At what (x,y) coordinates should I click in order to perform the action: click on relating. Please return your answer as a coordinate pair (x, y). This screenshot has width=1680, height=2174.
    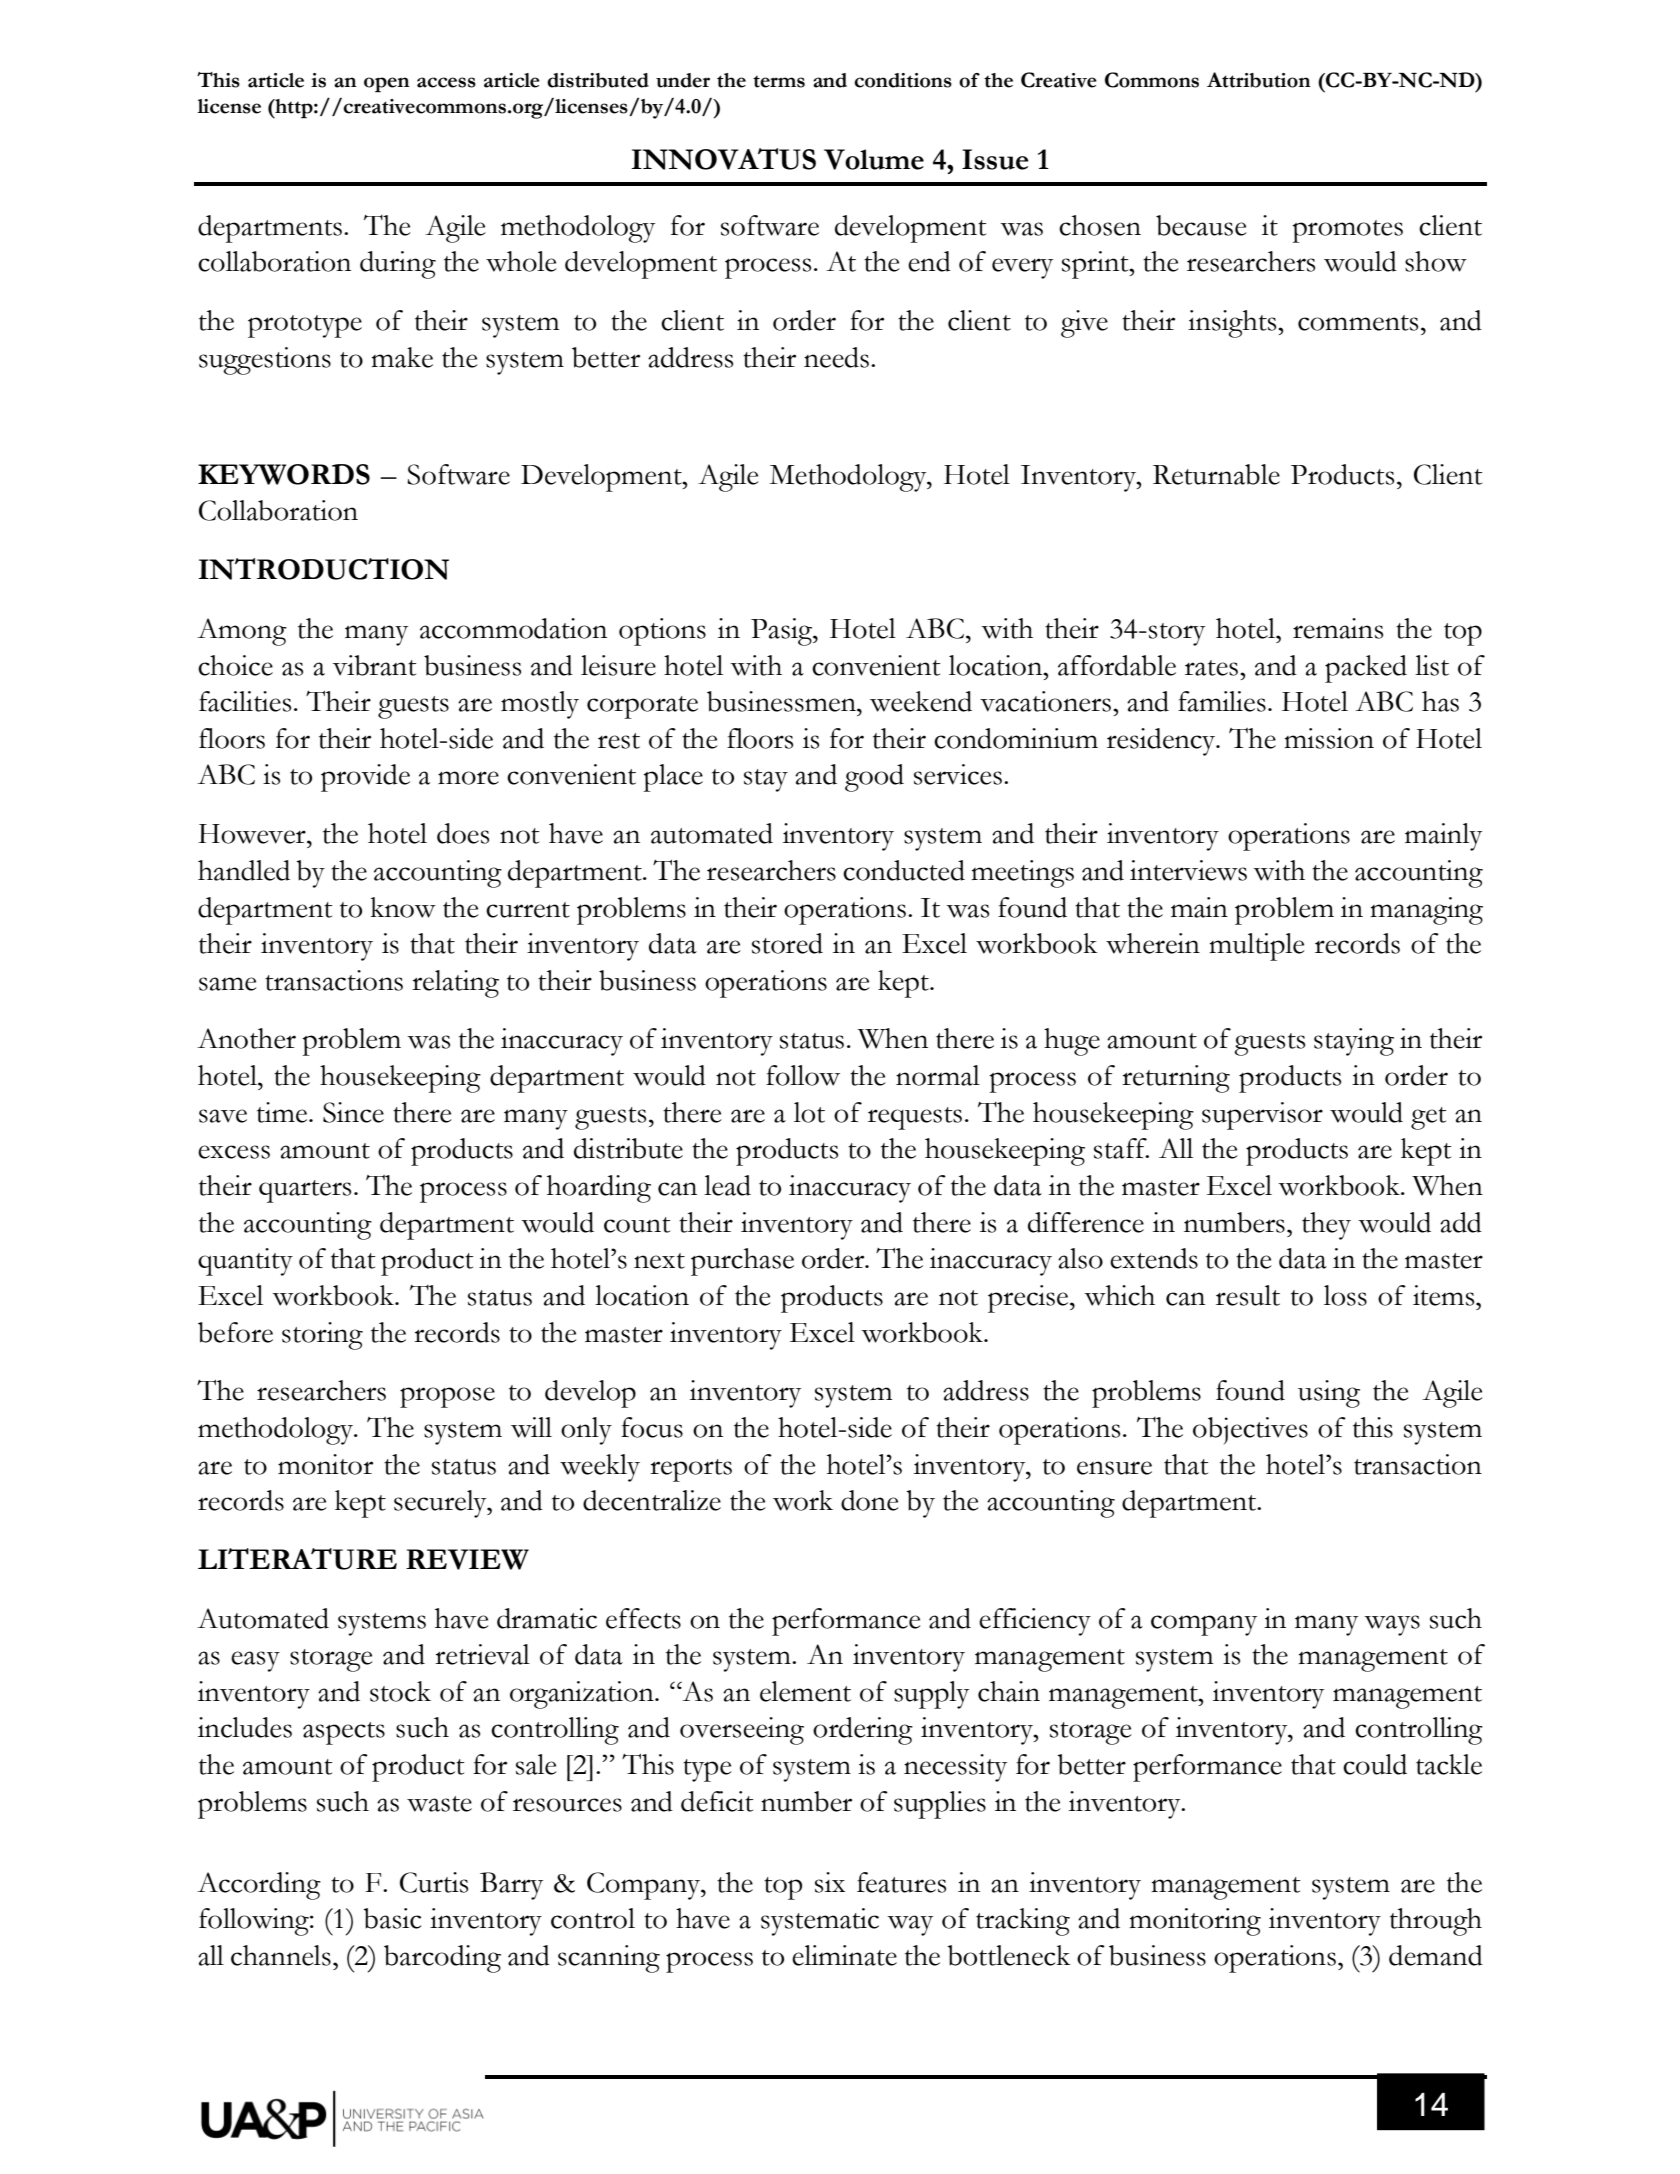
    Looking at the image, I should click on (455, 984).
